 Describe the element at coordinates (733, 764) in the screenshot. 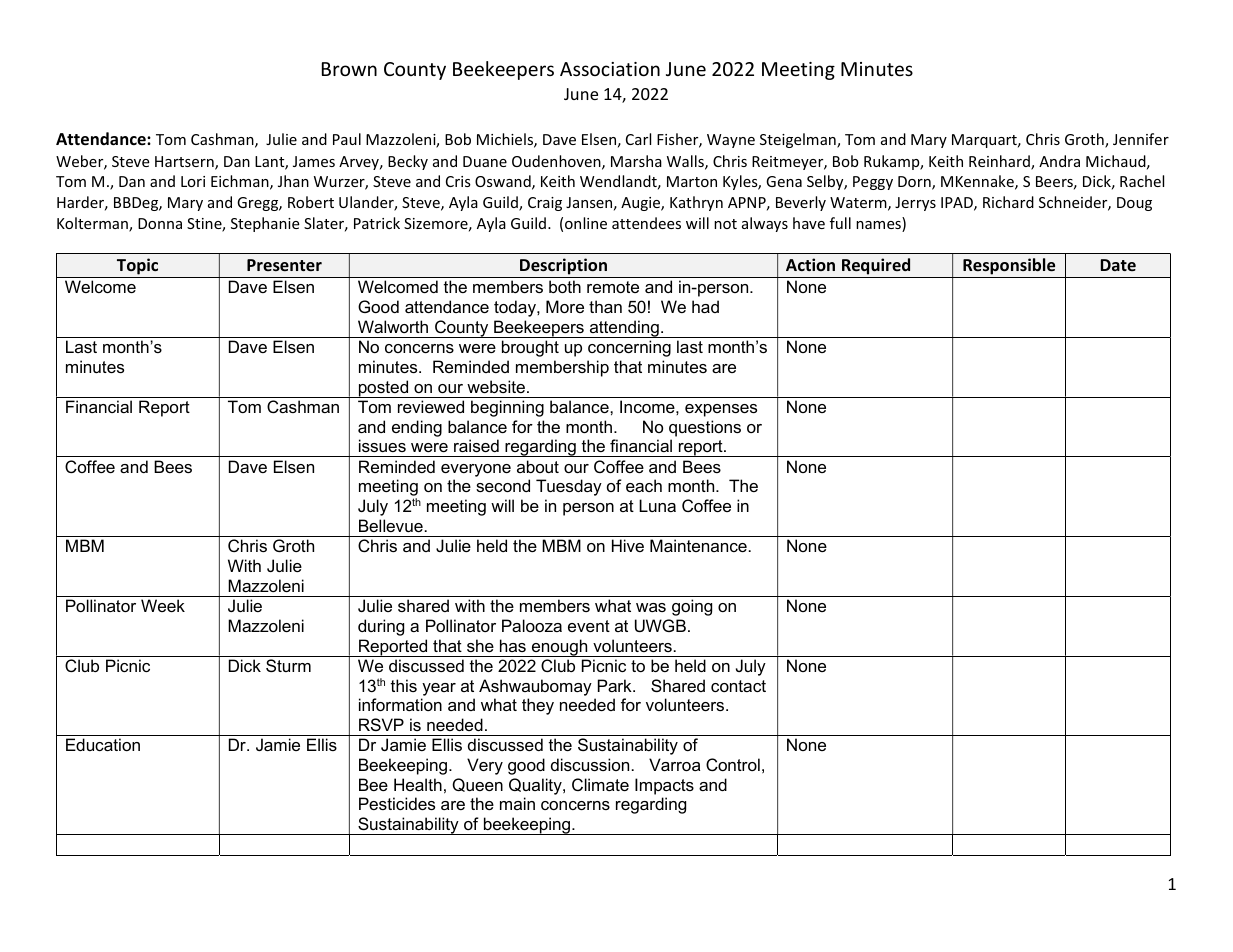

I see `Control` at that location.
